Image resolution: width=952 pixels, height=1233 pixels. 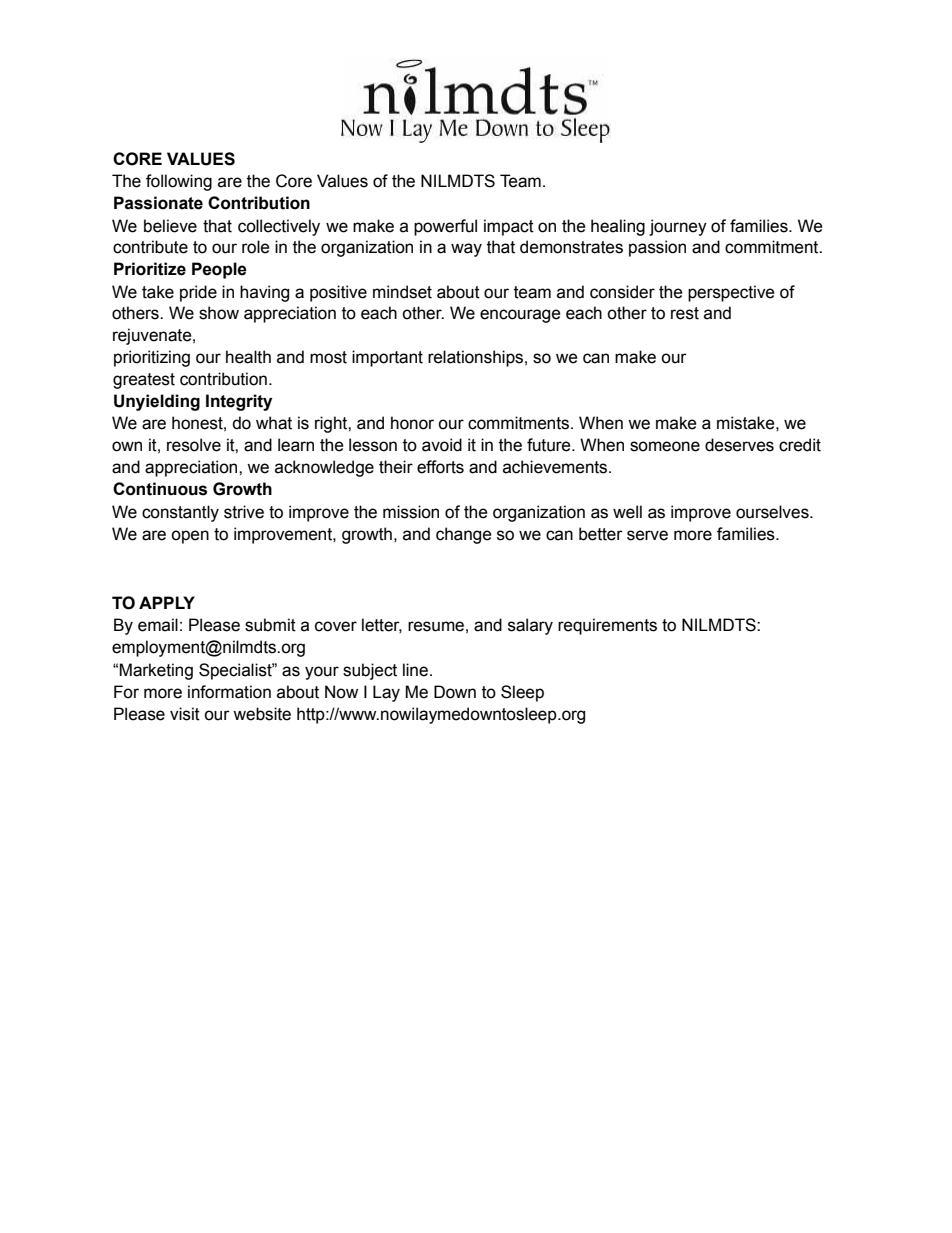 What do you see at coordinates (773, 512) in the screenshot?
I see `ourselves` at bounding box center [773, 512].
